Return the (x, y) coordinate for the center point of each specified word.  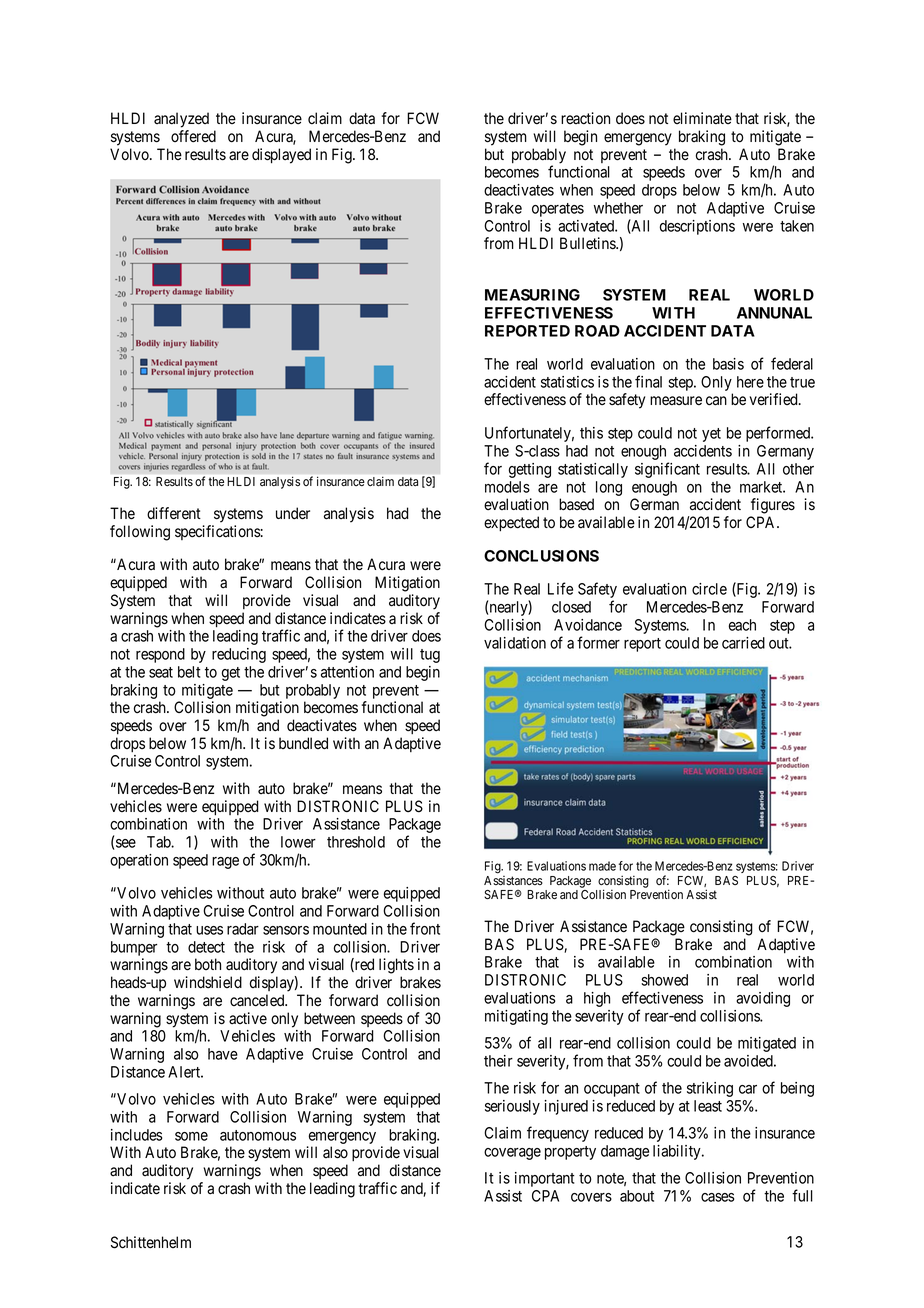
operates (558, 210)
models (507, 487)
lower (298, 842)
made (602, 866)
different (174, 513)
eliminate (702, 118)
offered (193, 136)
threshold (356, 842)
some (191, 1136)
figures (773, 506)
